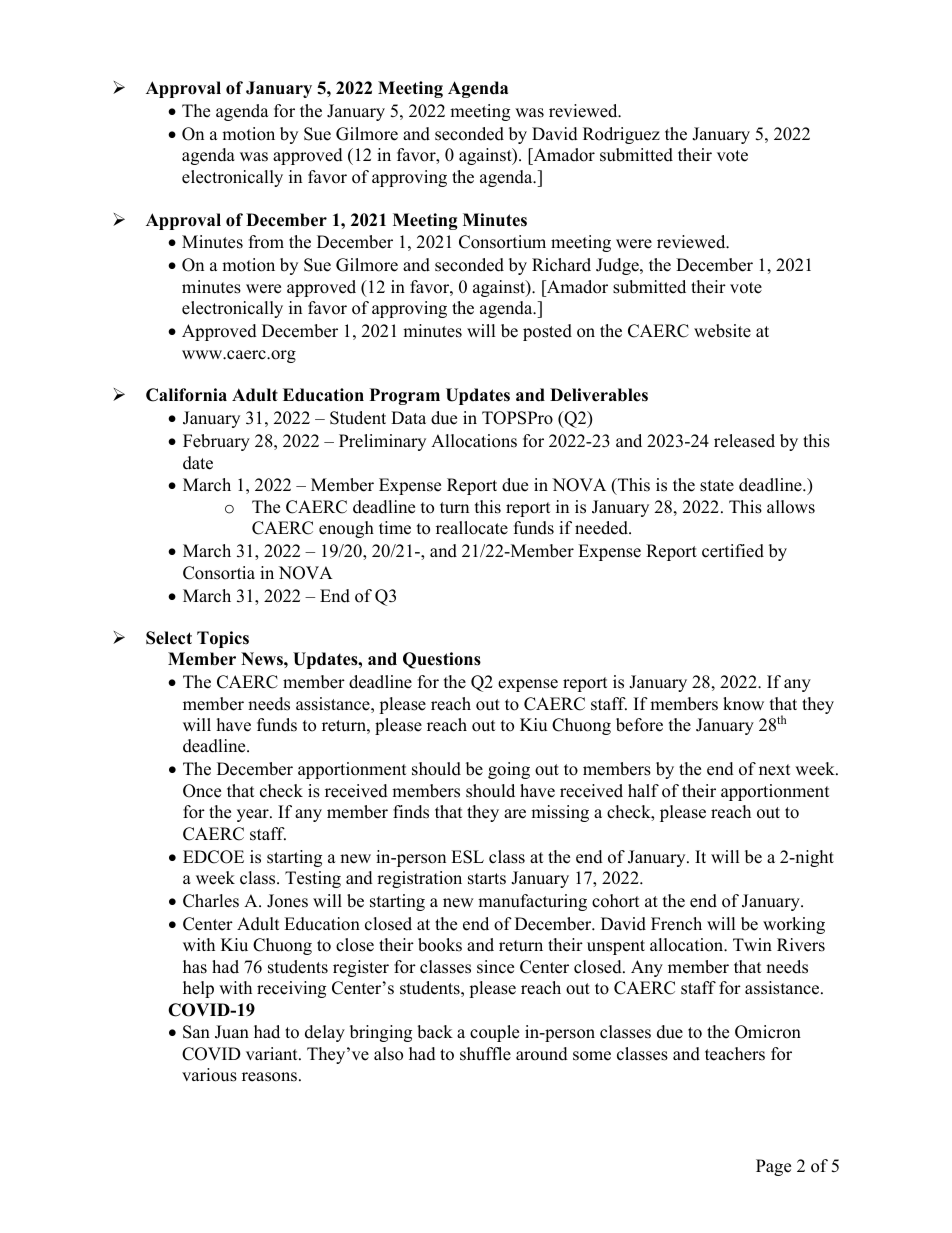 Image resolution: width=952 pixels, height=1233 pixels. I want to click on Consortium, so click(502, 242).
